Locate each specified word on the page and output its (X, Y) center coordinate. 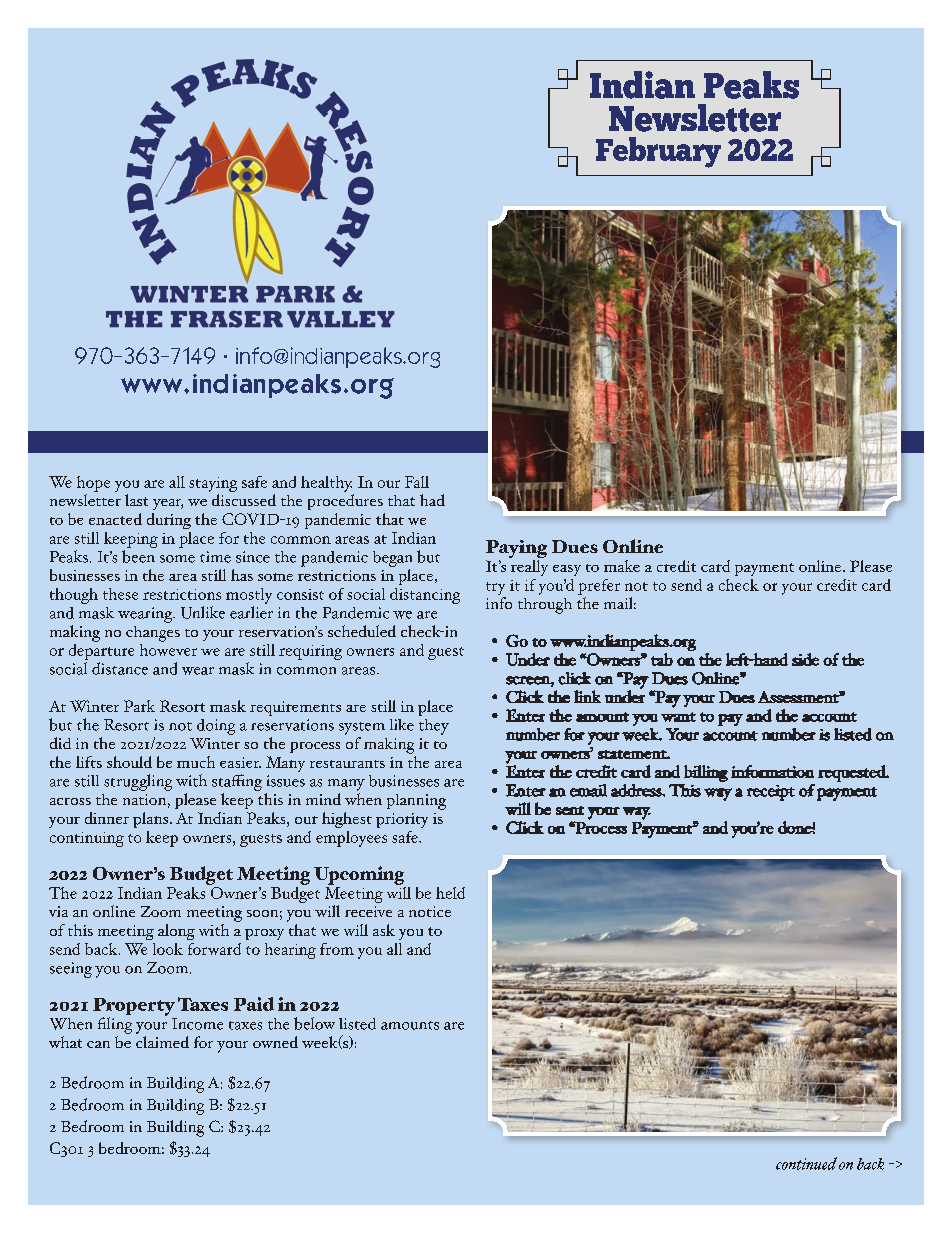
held (450, 893)
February (658, 152)
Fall (417, 482)
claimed (162, 1040)
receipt (771, 793)
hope (93, 484)
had (432, 500)
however (168, 648)
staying (213, 484)
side (805, 659)
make (622, 566)
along (176, 932)
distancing (425, 596)
